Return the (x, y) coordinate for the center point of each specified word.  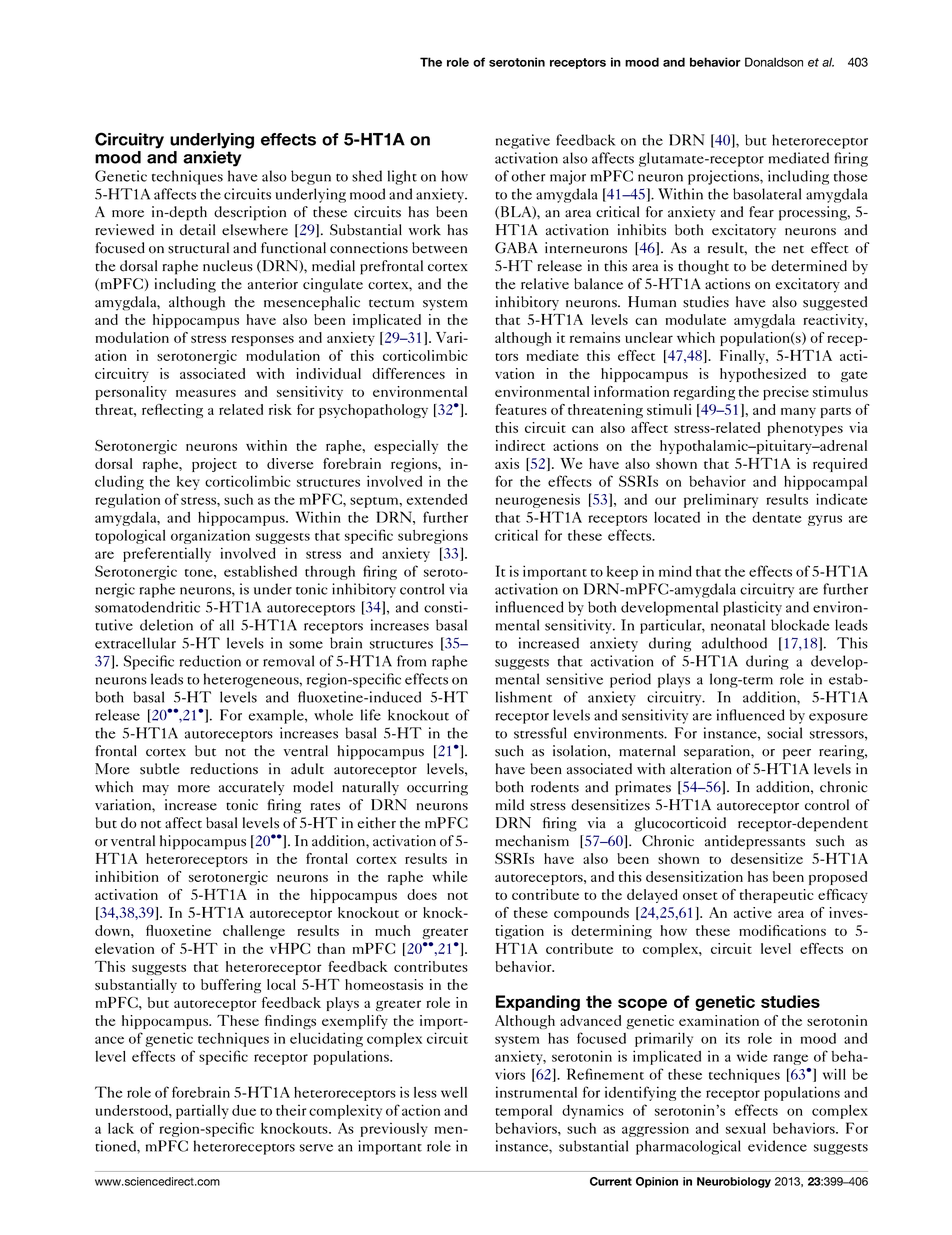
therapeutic (777, 896)
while (449, 876)
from (411, 661)
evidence (777, 1146)
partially (202, 1112)
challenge (254, 932)
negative (523, 141)
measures (206, 393)
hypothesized (763, 375)
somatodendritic (147, 607)
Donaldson (774, 62)
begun (311, 177)
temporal (523, 1112)
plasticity (752, 608)
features (521, 409)
